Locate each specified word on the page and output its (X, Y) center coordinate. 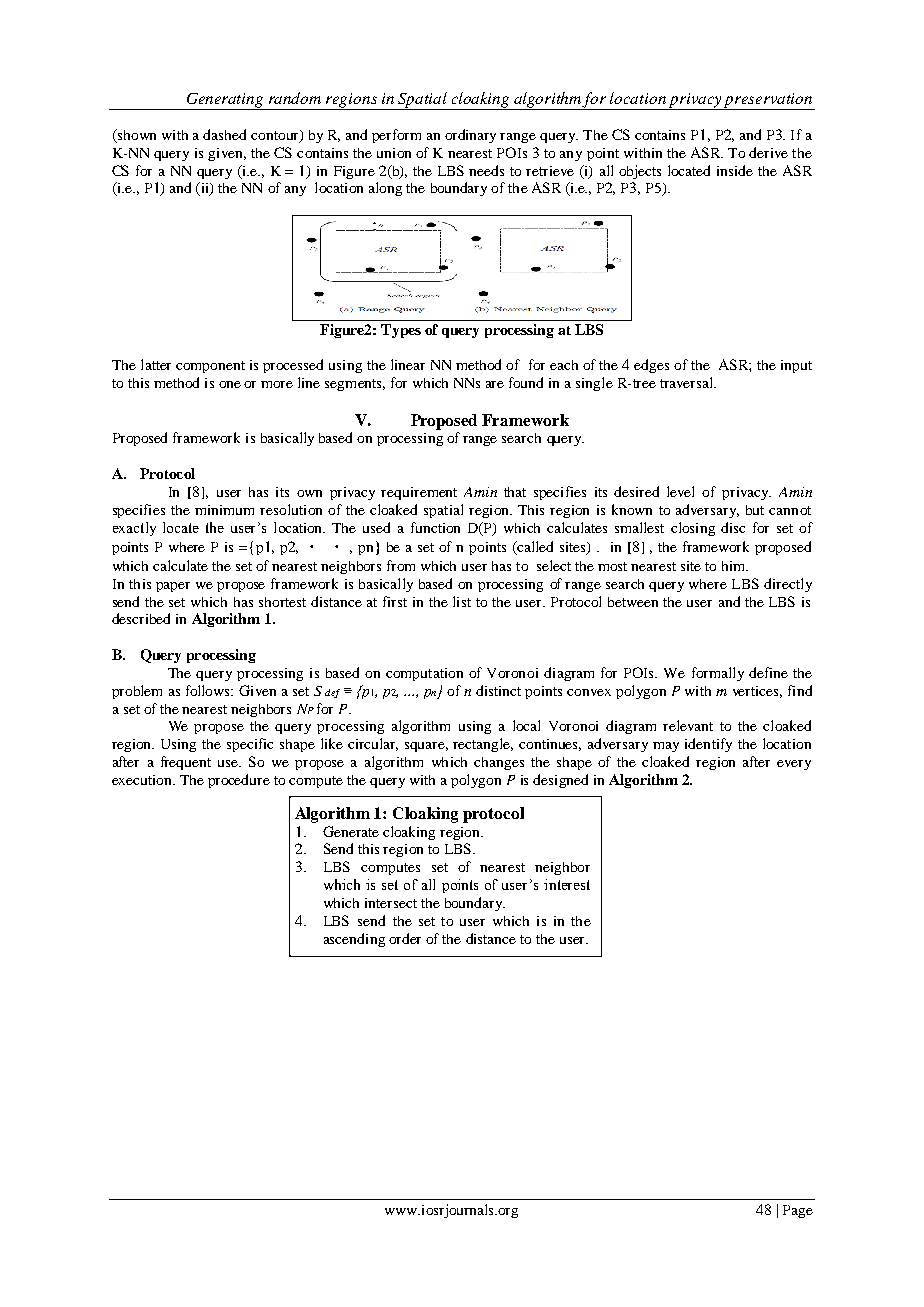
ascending (354, 940)
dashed (224, 134)
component (210, 367)
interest (567, 884)
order (405, 938)
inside (735, 170)
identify (708, 745)
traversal (687, 382)
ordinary (470, 136)
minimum (224, 510)
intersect (391, 903)
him (734, 566)
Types (401, 331)
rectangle (483, 745)
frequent (186, 763)
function (435, 527)
